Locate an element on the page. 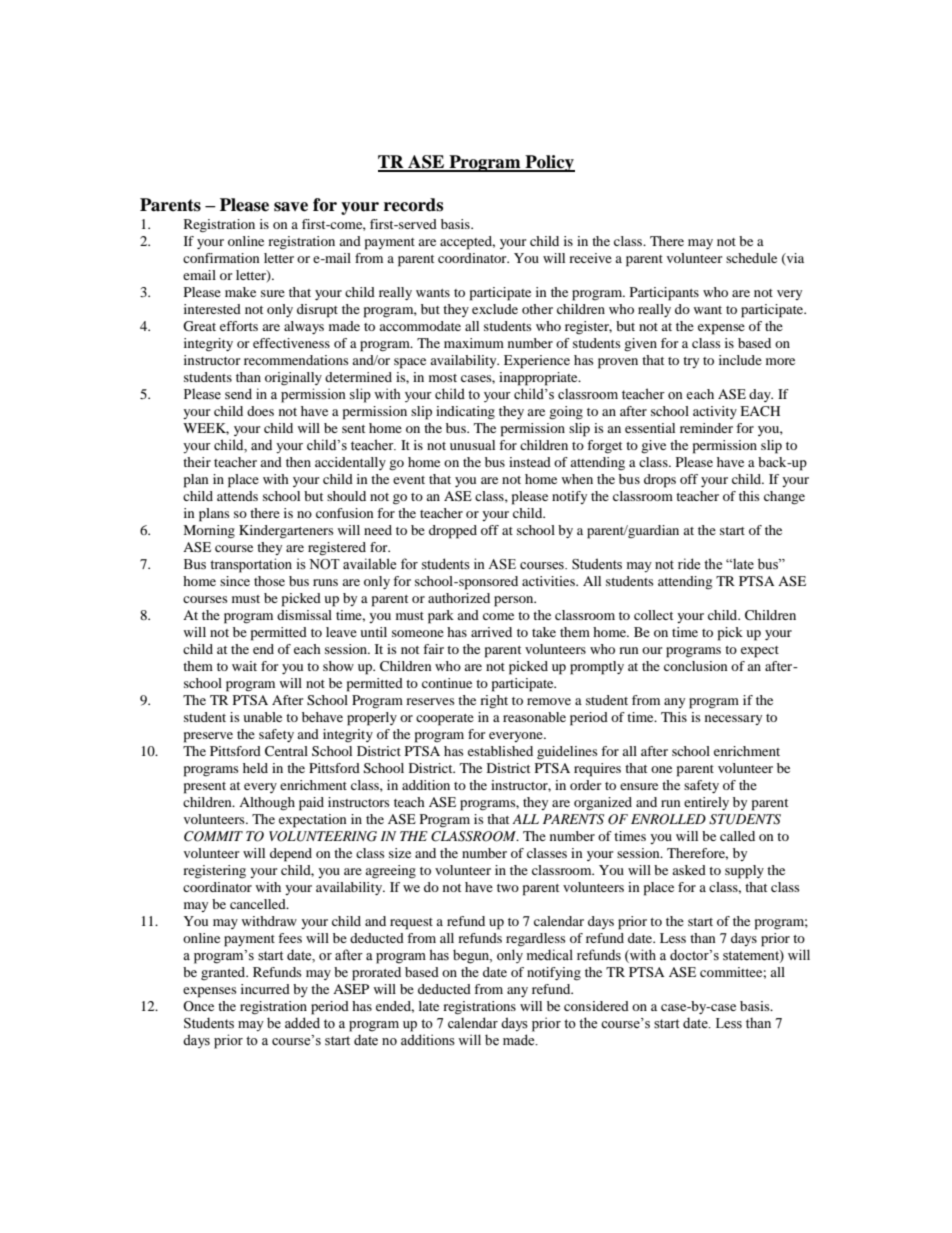  then is located at coordinates (298, 462).
